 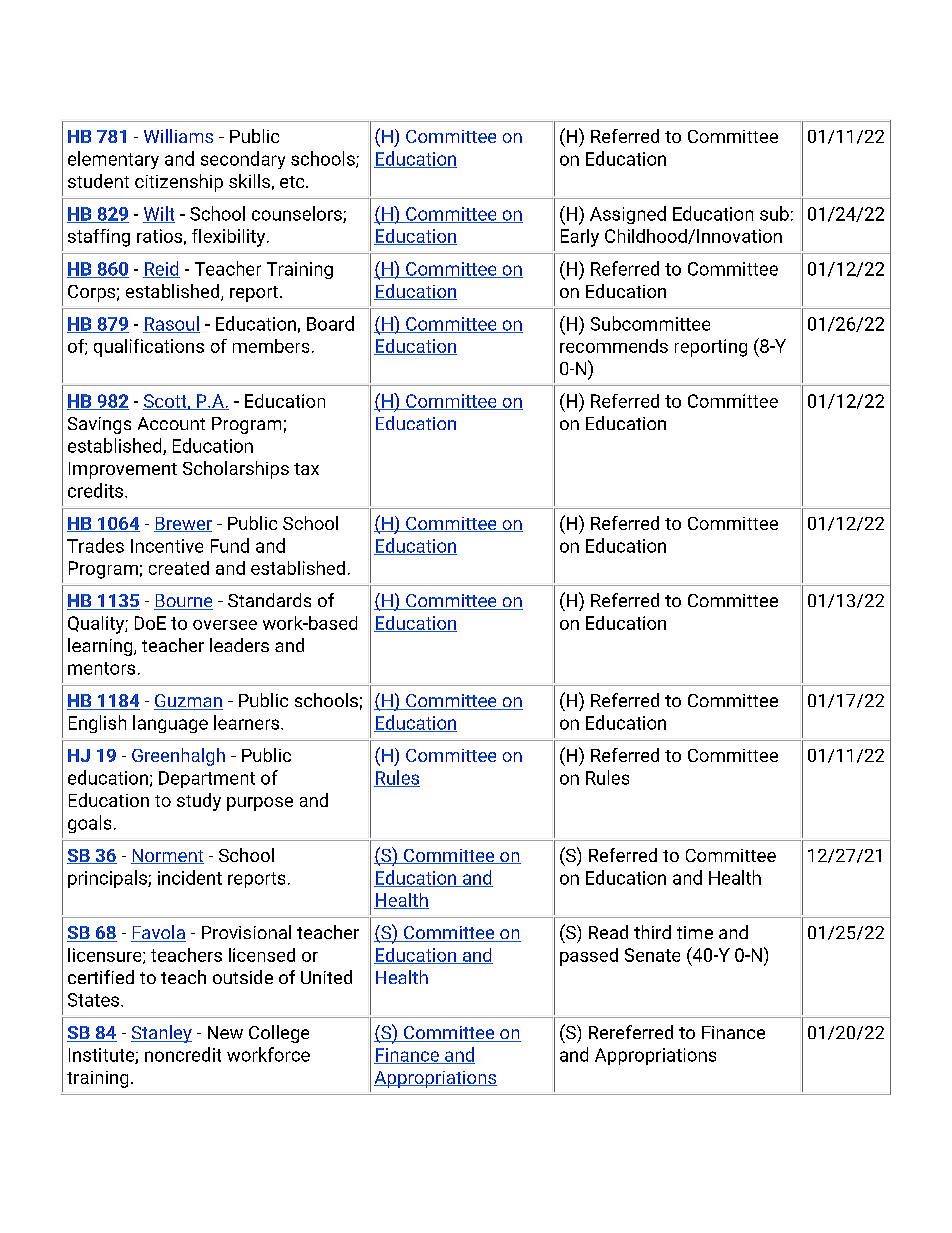 I want to click on United, so click(x=326, y=977).
